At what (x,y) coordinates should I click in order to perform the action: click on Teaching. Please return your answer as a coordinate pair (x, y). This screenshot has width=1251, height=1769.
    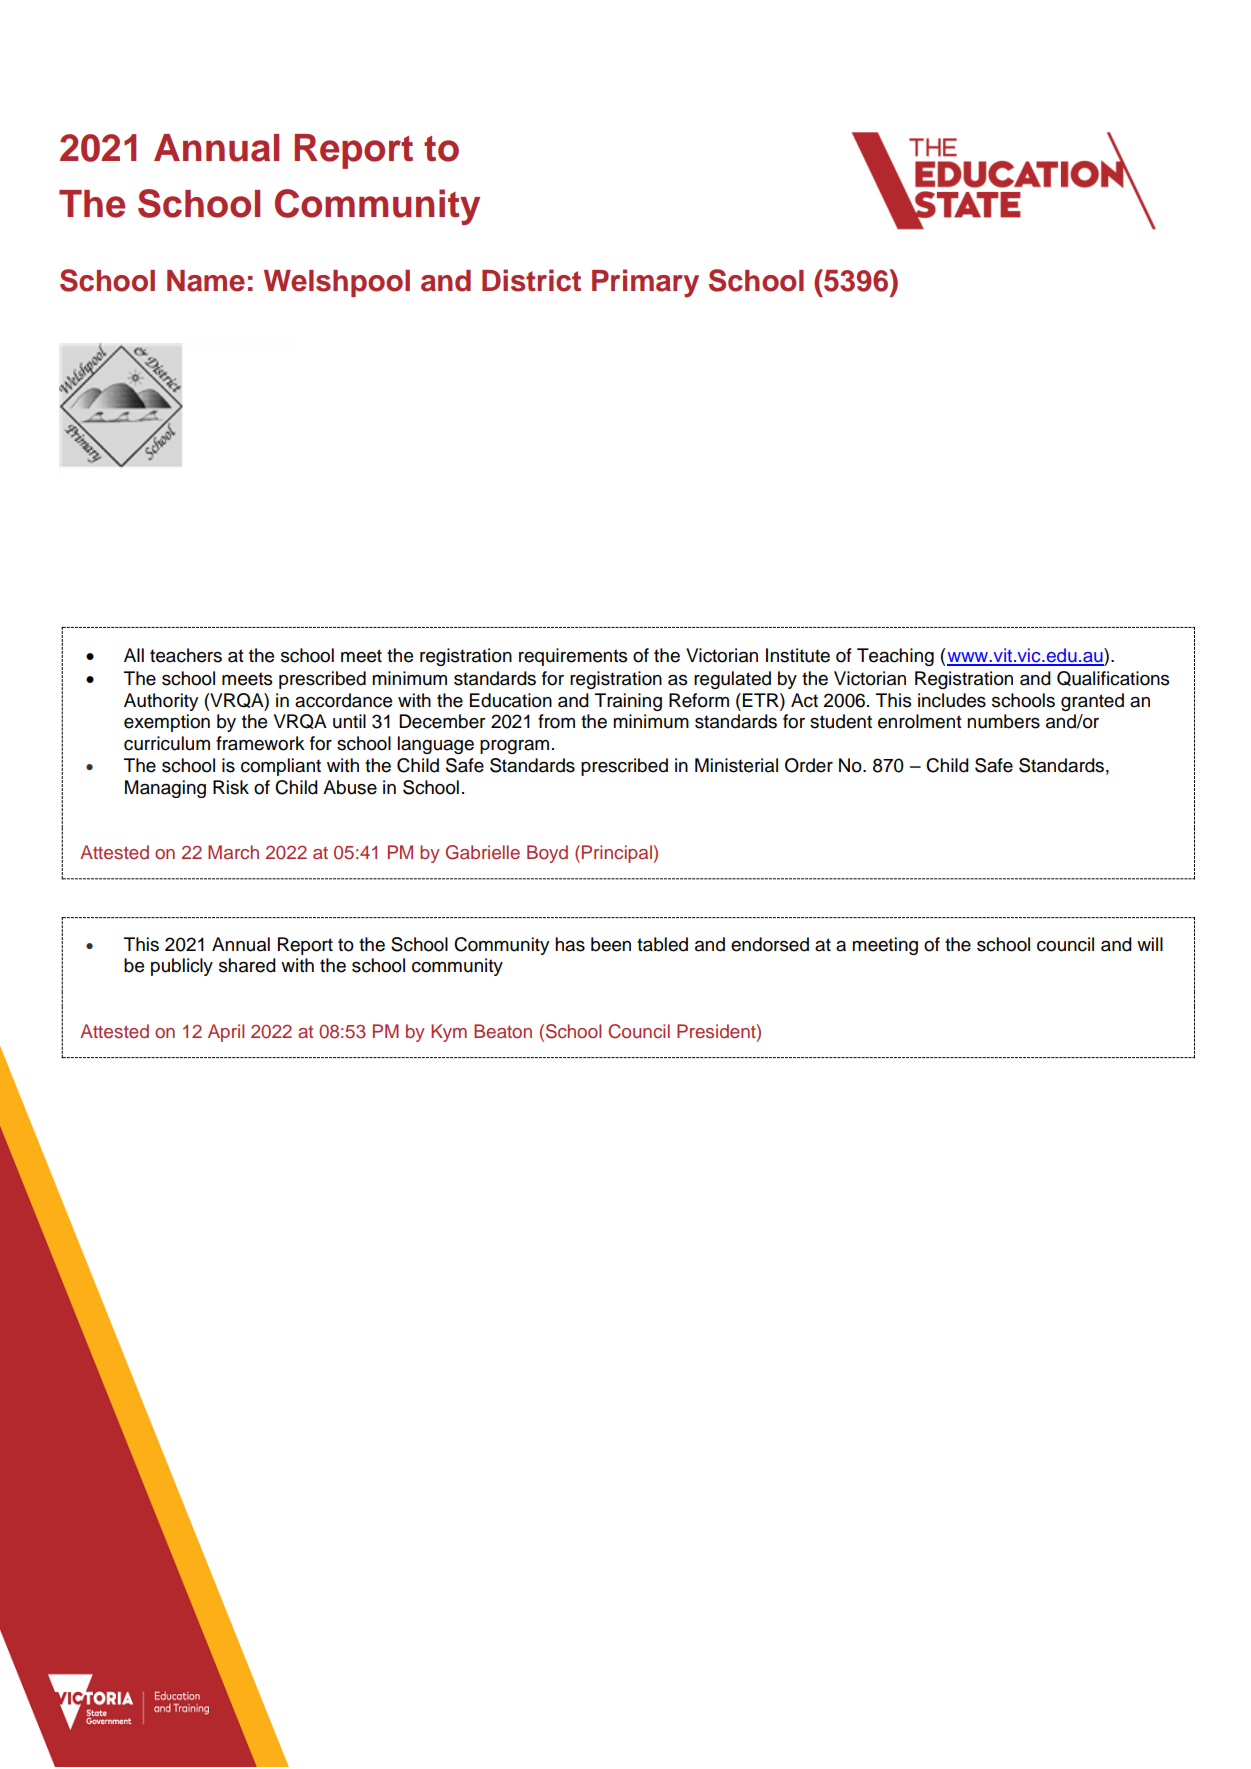
    Looking at the image, I should click on (895, 657).
